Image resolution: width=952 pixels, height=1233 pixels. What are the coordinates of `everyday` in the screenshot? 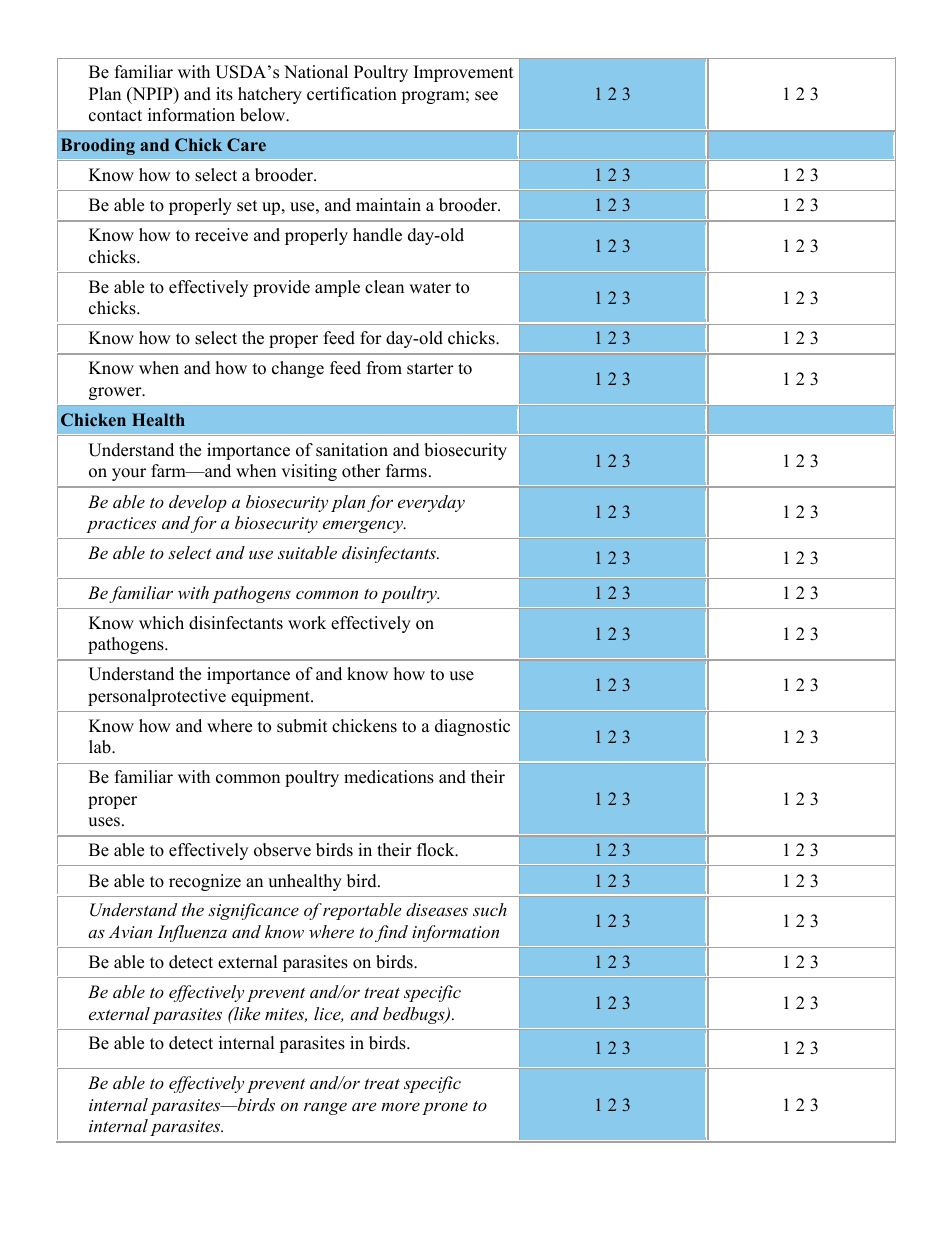 It's located at (431, 503).
